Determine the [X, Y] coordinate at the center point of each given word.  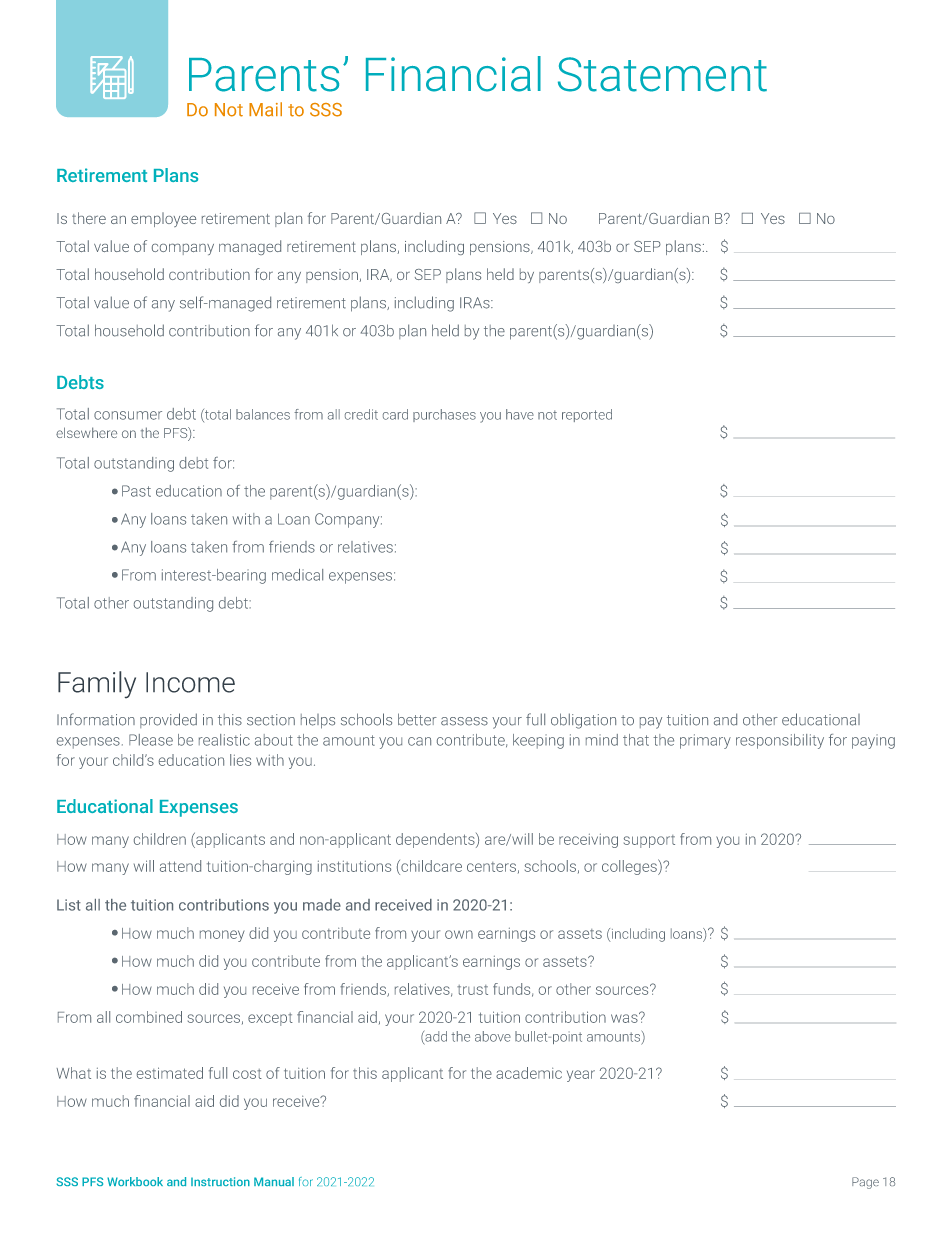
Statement [662, 74]
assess [464, 721]
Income [190, 682]
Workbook [135, 1181]
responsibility [780, 741]
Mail [265, 109]
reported [587, 415]
